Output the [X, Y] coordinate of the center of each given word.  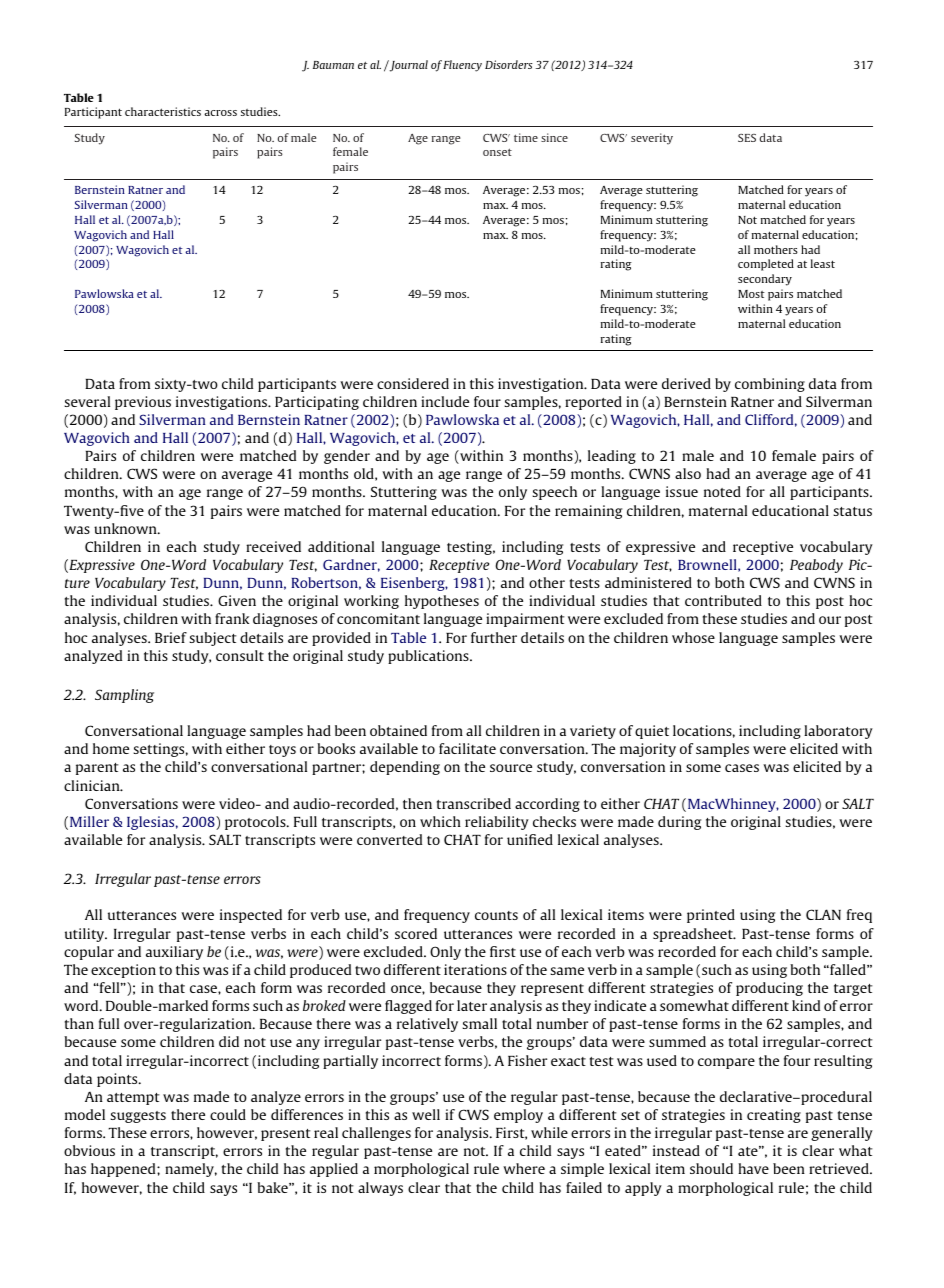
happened [124, 1170]
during [679, 823]
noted [722, 491]
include [445, 401]
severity [652, 139]
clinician [93, 785]
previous [143, 403]
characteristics [163, 111]
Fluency [462, 66]
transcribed [474, 803]
